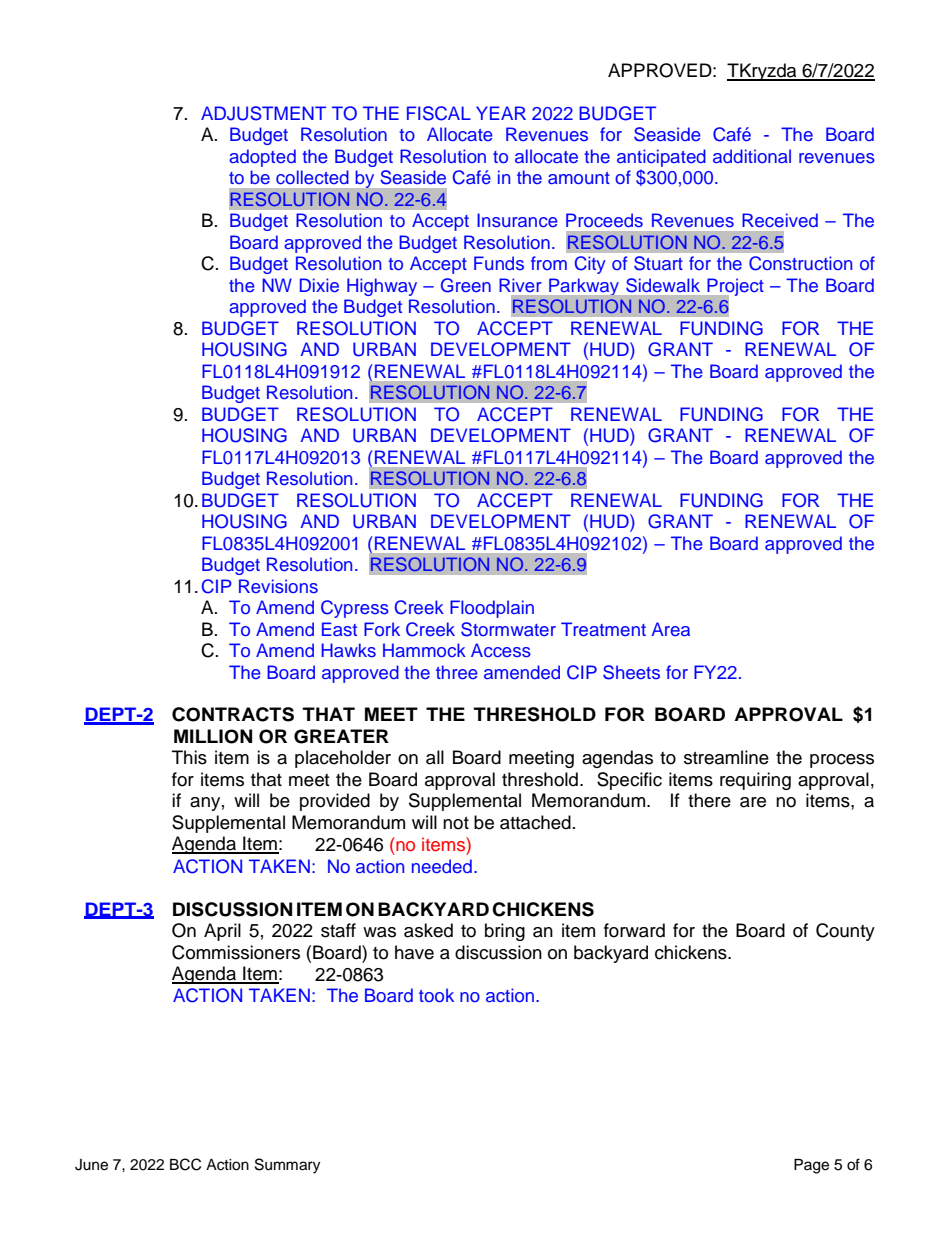 Image resolution: width=952 pixels, height=1233 pixels. I want to click on Area, so click(670, 629).
